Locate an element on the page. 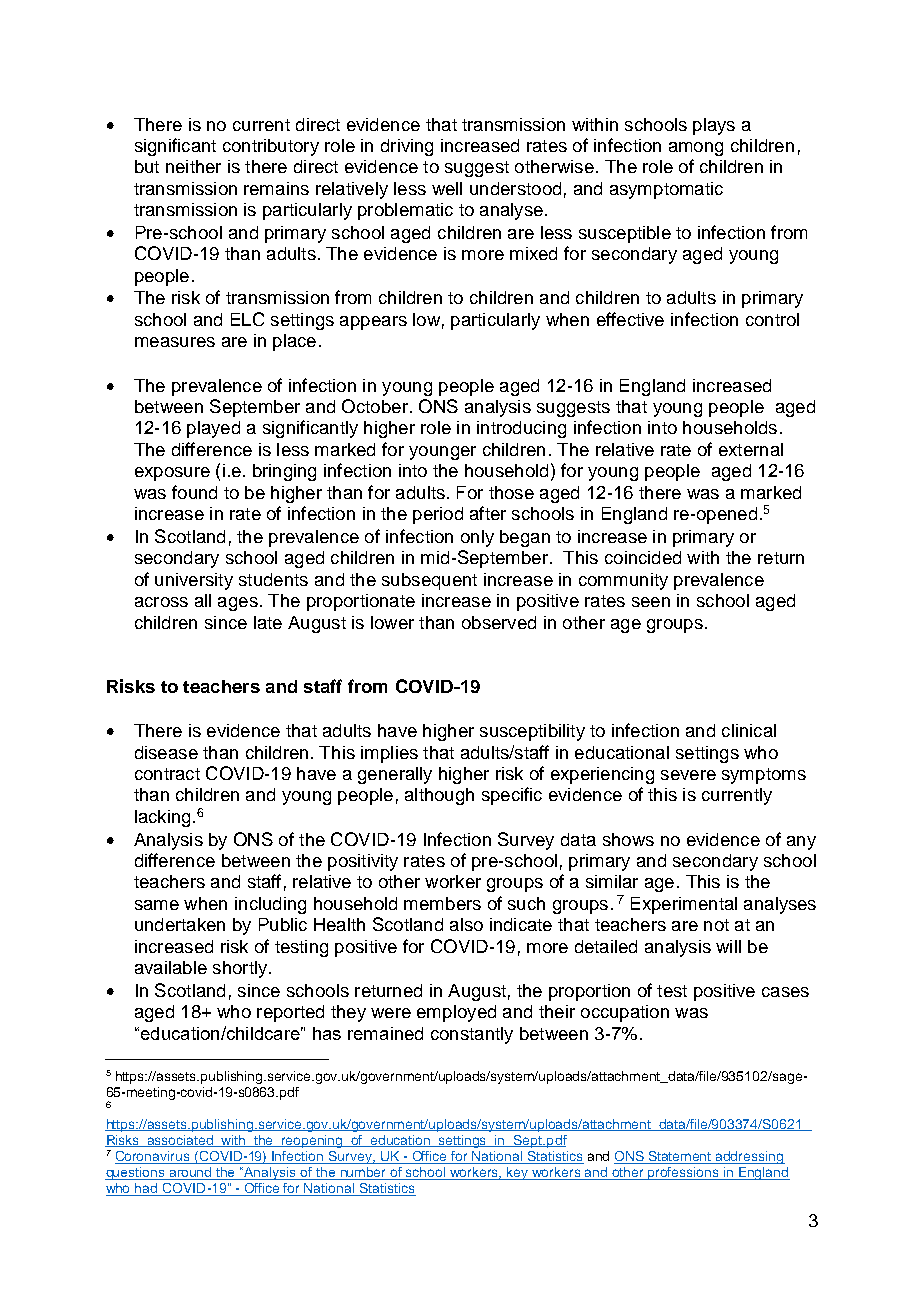 This page has height=1308, width=924. among is located at coordinates (696, 149).
